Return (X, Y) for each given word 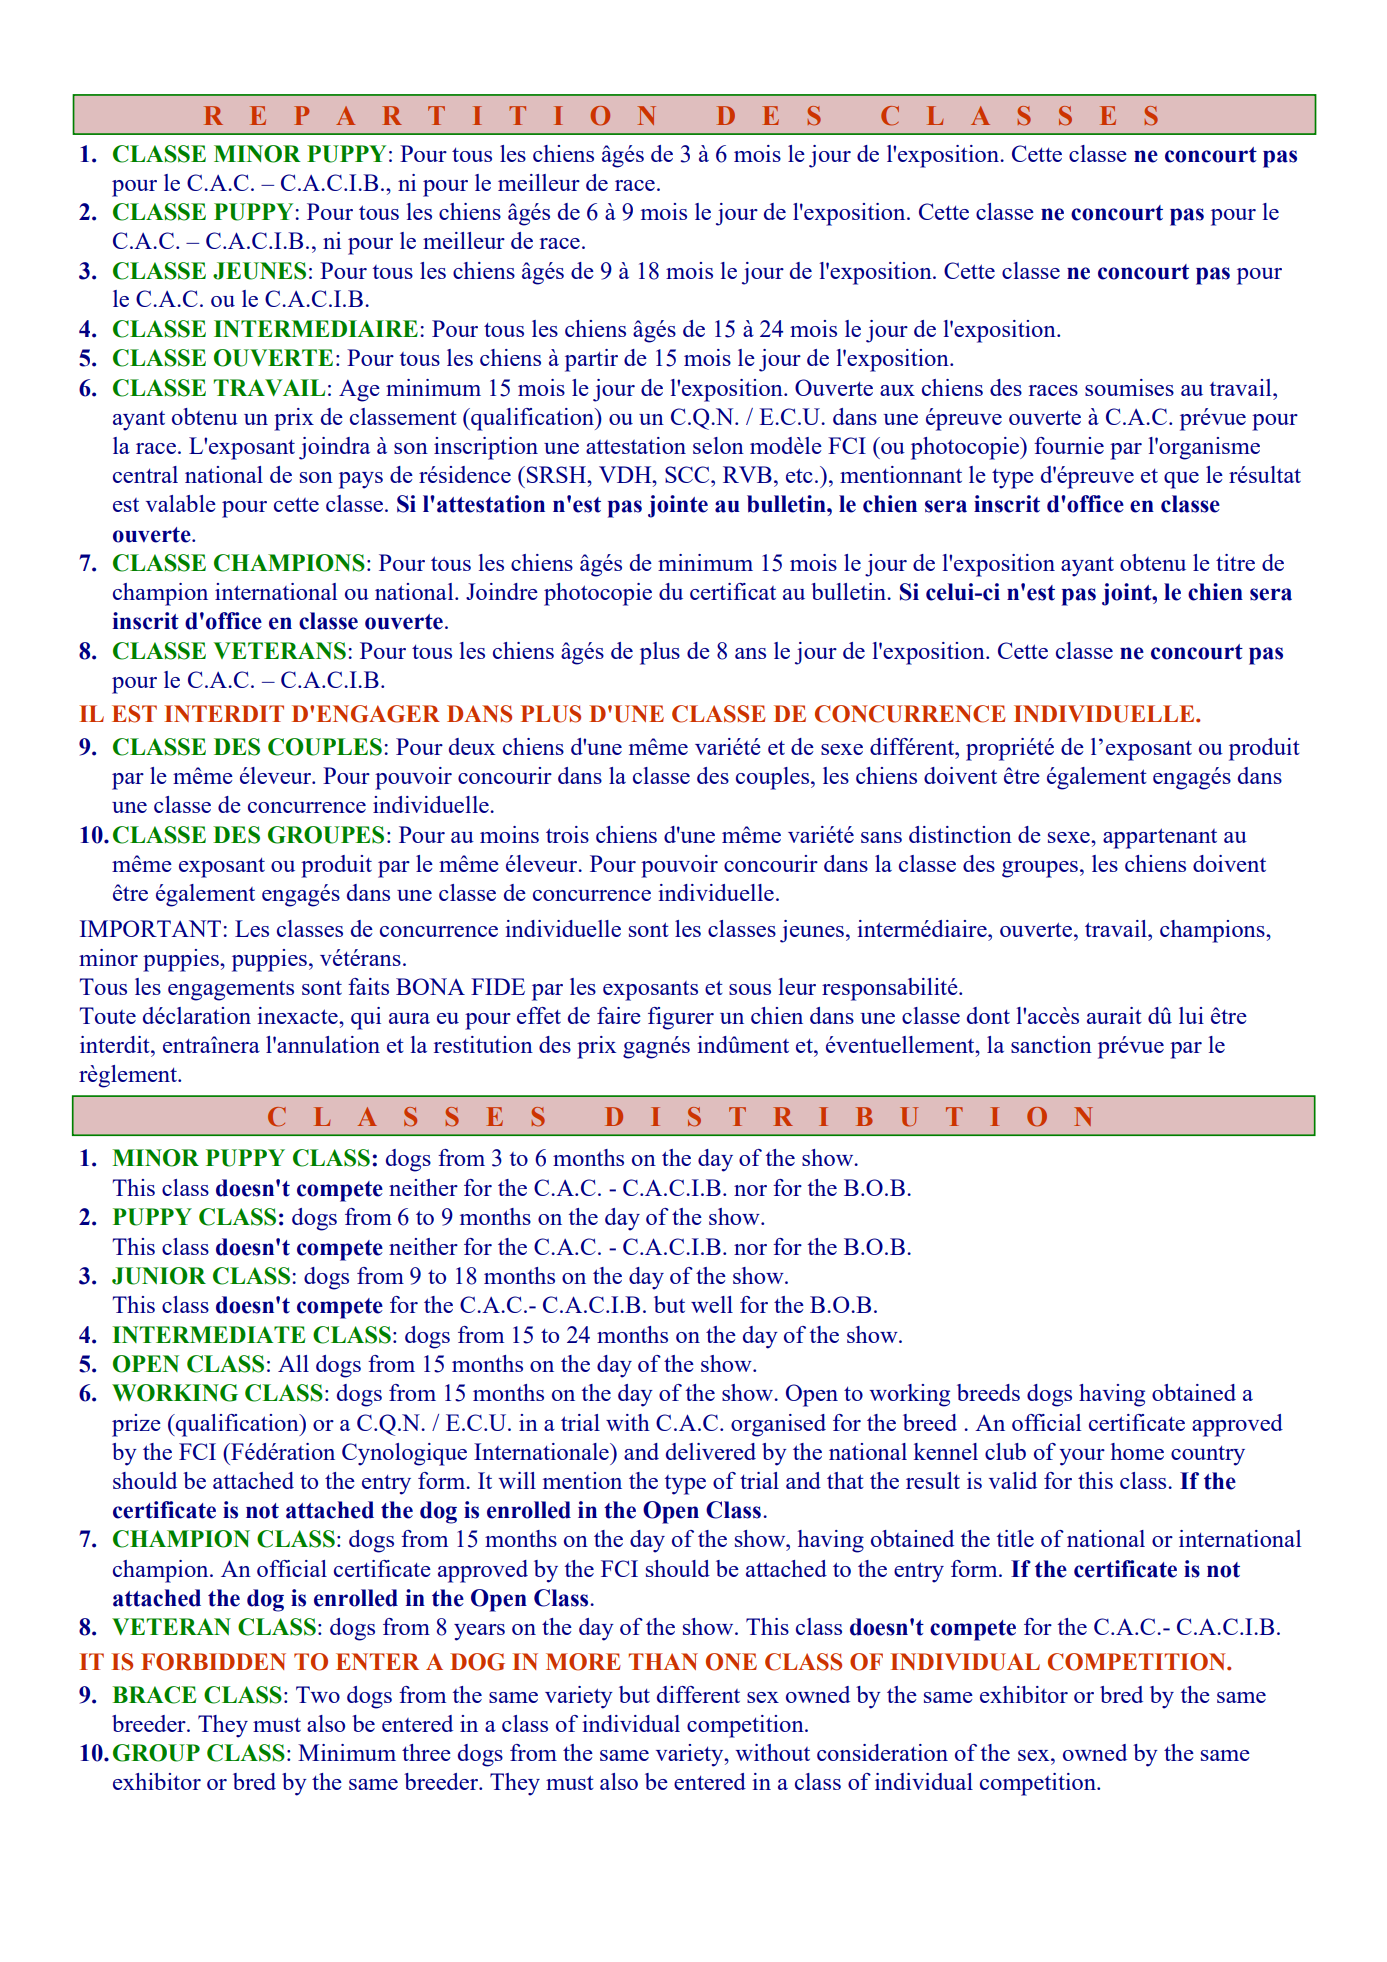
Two (318, 1694)
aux (897, 390)
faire (619, 1015)
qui (366, 1018)
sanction (1051, 1044)
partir (591, 360)
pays (361, 480)
